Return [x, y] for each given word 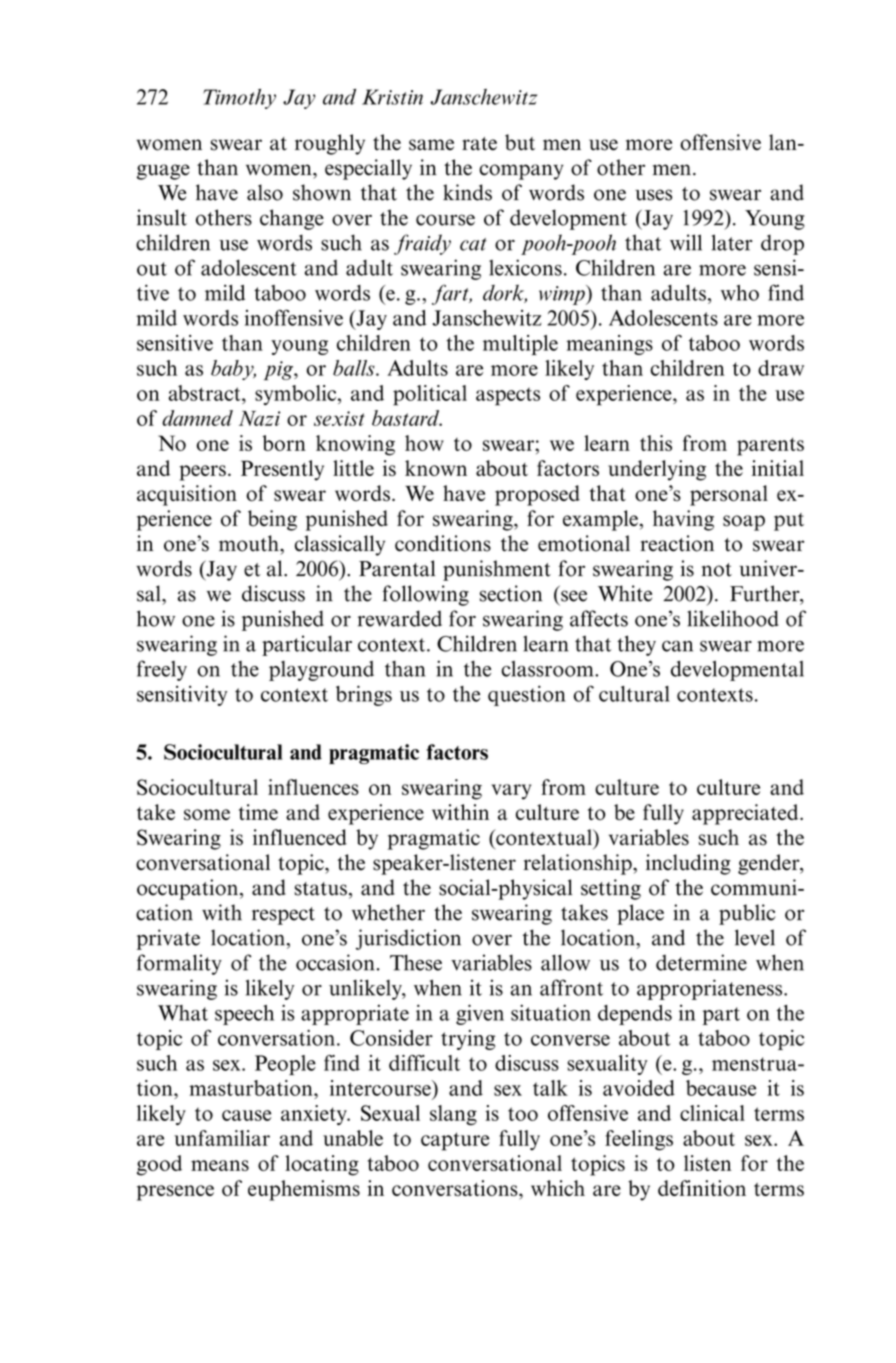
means [220, 1165]
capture [455, 1141]
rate [479, 144]
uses [653, 195]
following [426, 595]
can [677, 646]
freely [162, 670]
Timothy [239, 99]
